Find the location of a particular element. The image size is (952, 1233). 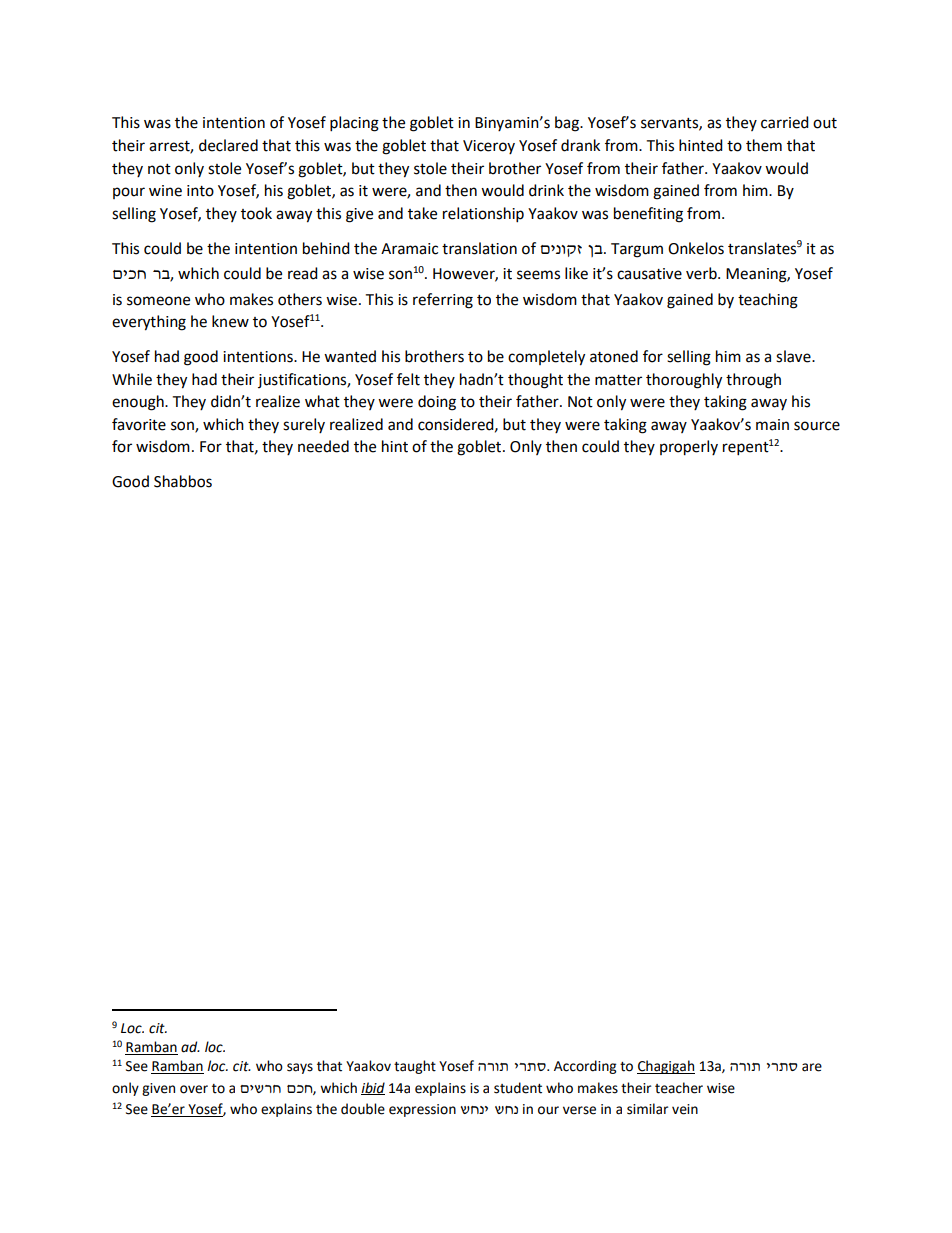

properly is located at coordinates (689, 448).
